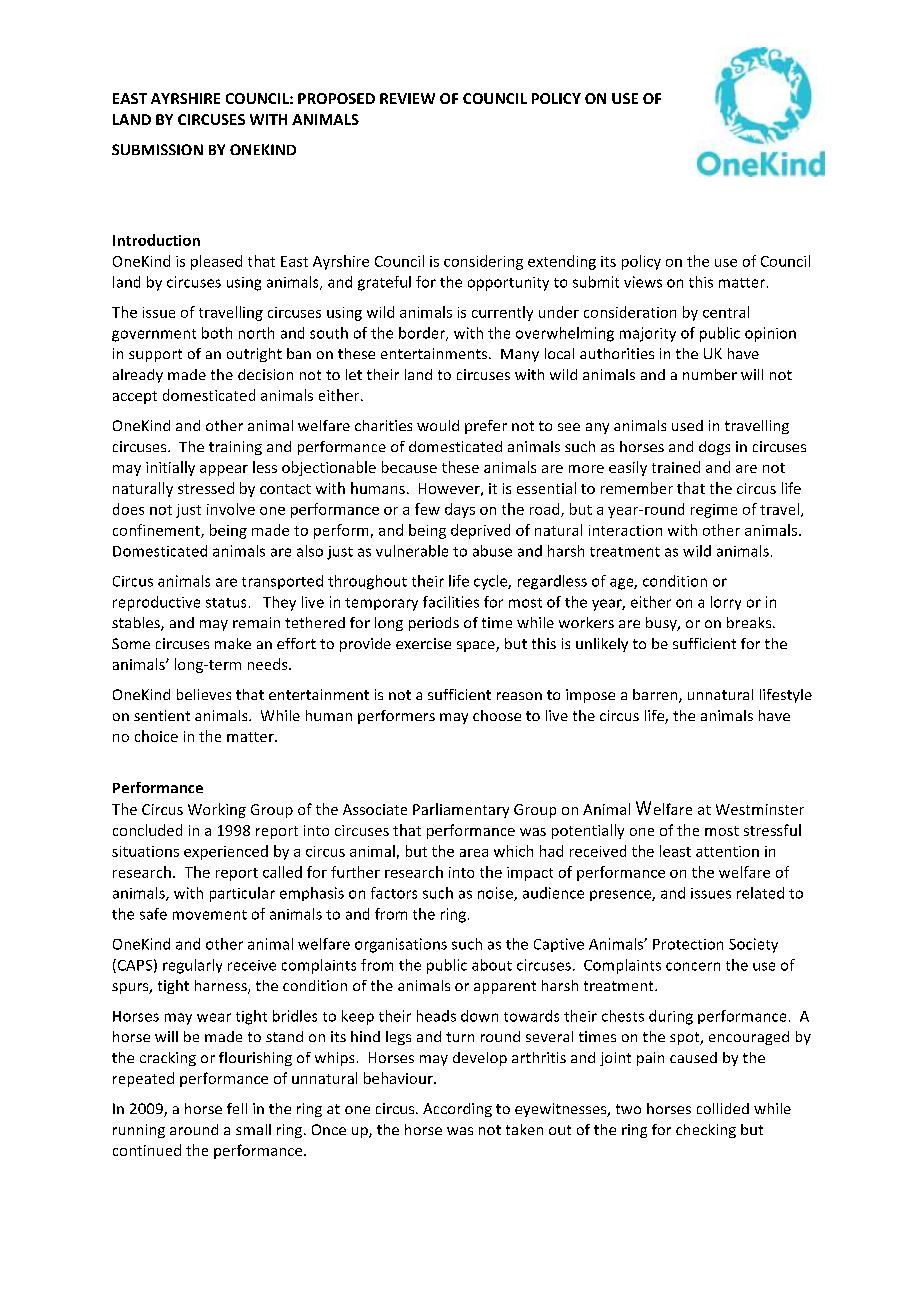  I want to click on SUBMISSION, so click(157, 149).
